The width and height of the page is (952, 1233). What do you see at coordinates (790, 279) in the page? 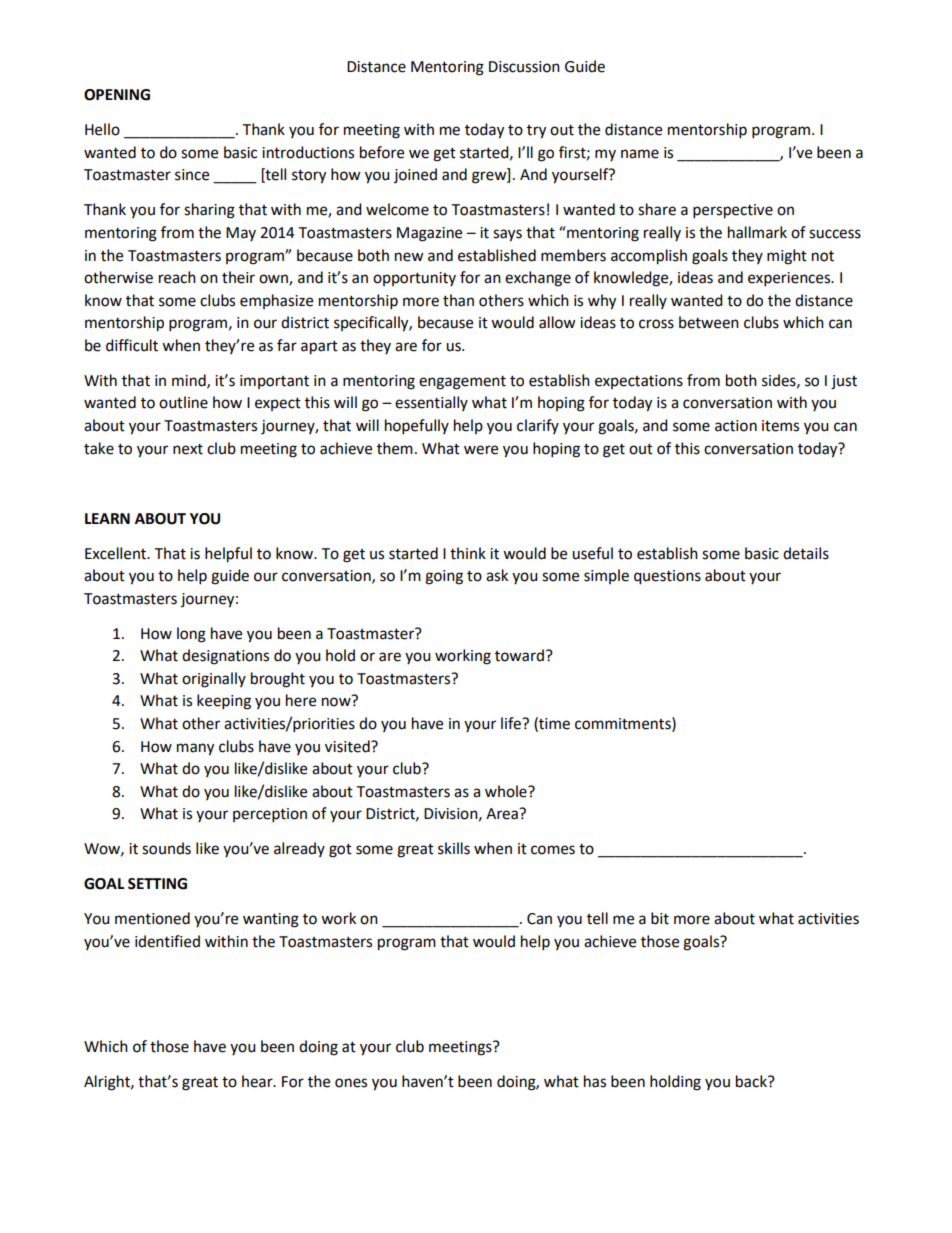
I see `experiences` at bounding box center [790, 279].
